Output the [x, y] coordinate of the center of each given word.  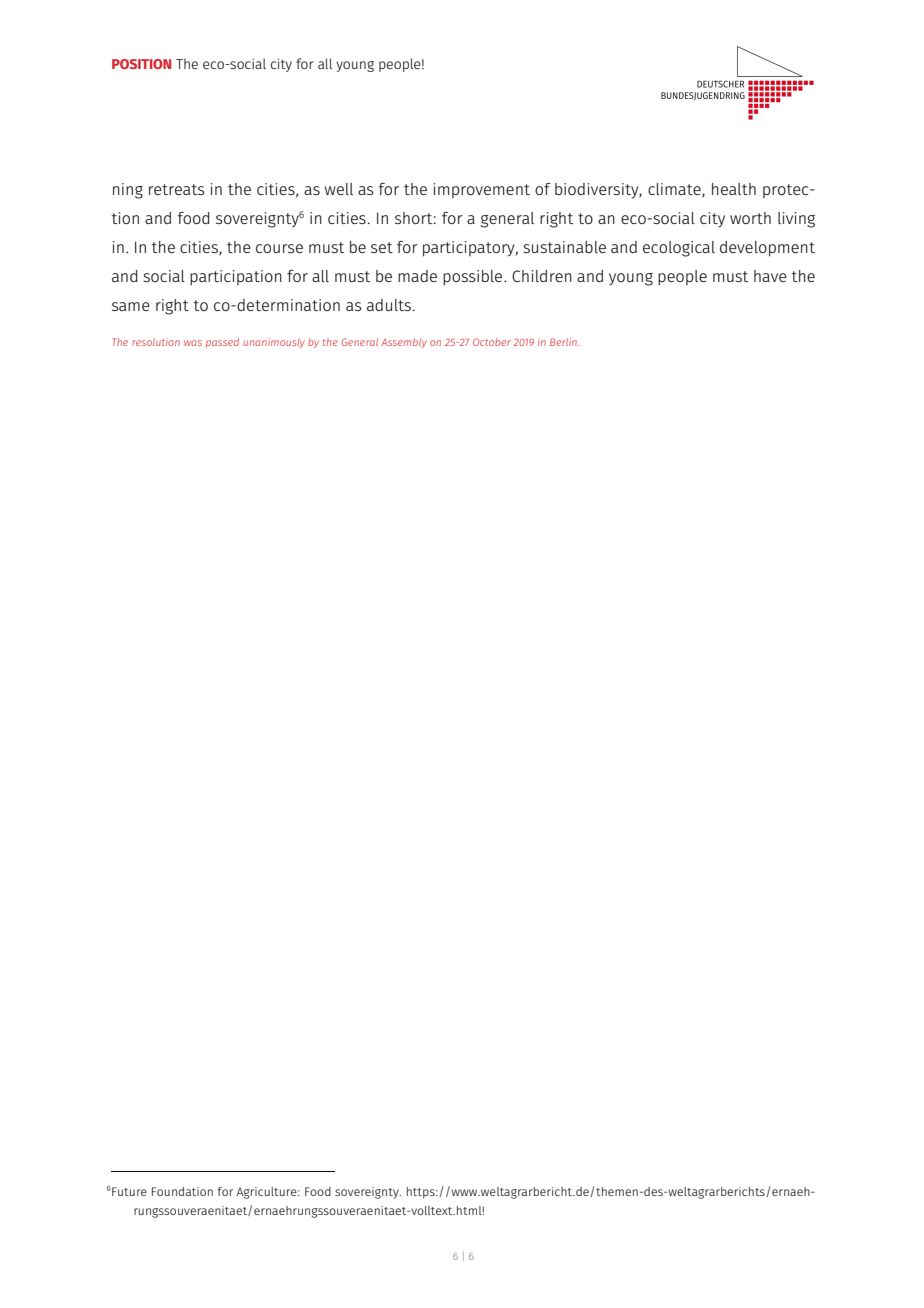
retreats [176, 189]
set [382, 247]
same [131, 306]
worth [750, 218]
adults [390, 305]
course [279, 248]
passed [222, 343]
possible [474, 278]
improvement [482, 190]
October [492, 342]
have [770, 276]
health [734, 189]
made [417, 276]
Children [542, 276]
